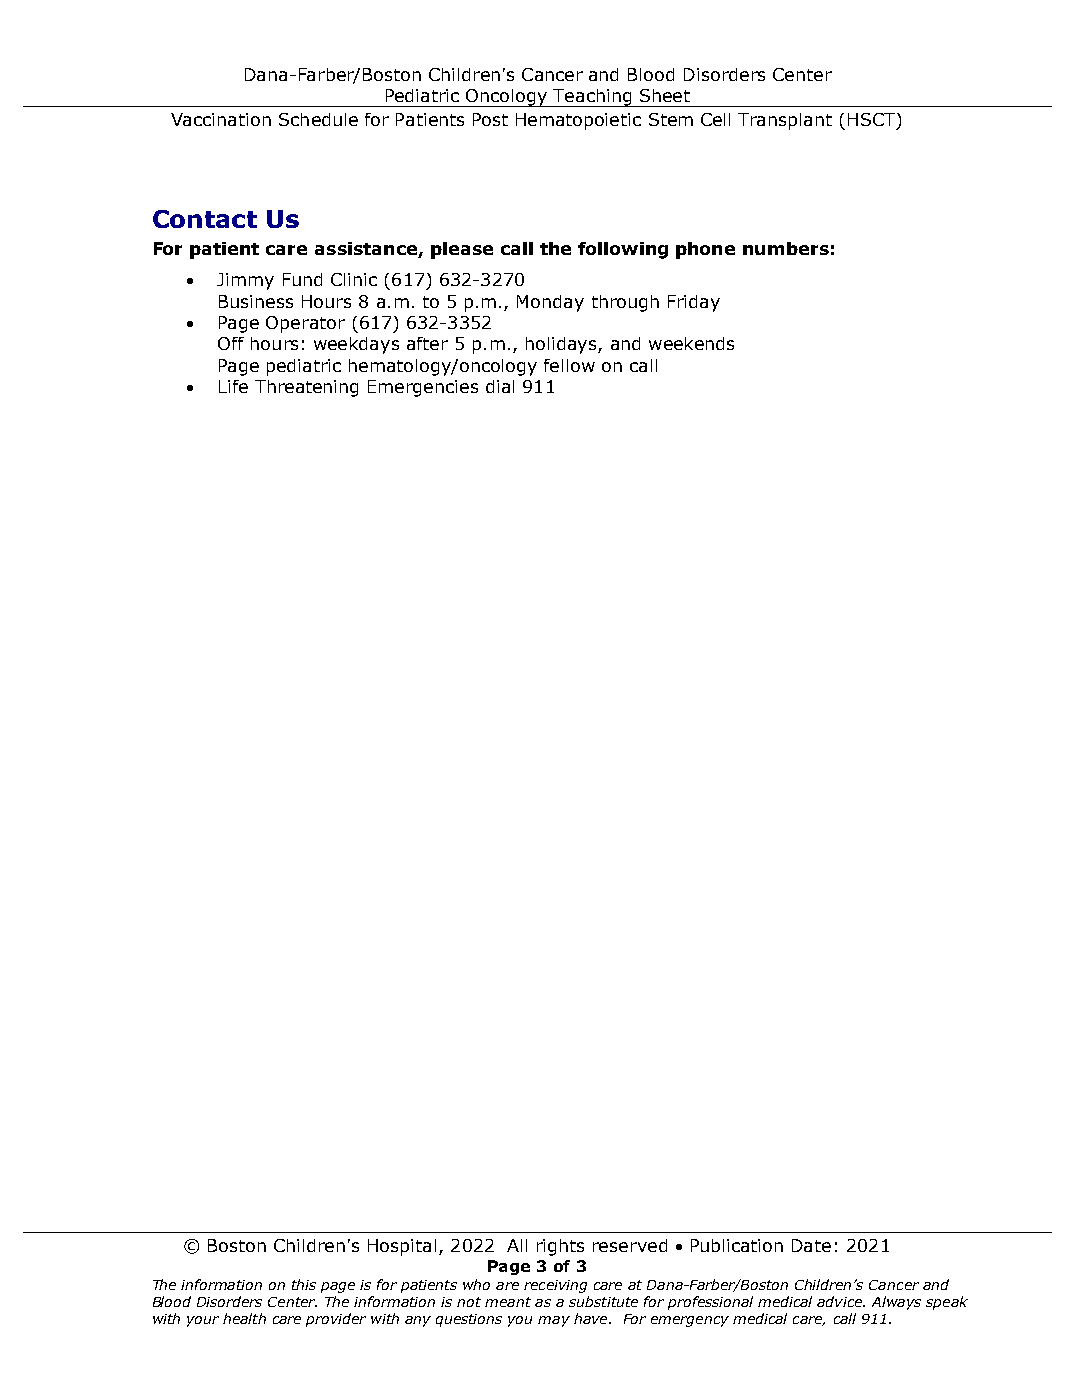 This document has width=1074, height=1390. Describe the element at coordinates (306, 388) in the document. I see `Threatening` at that location.
